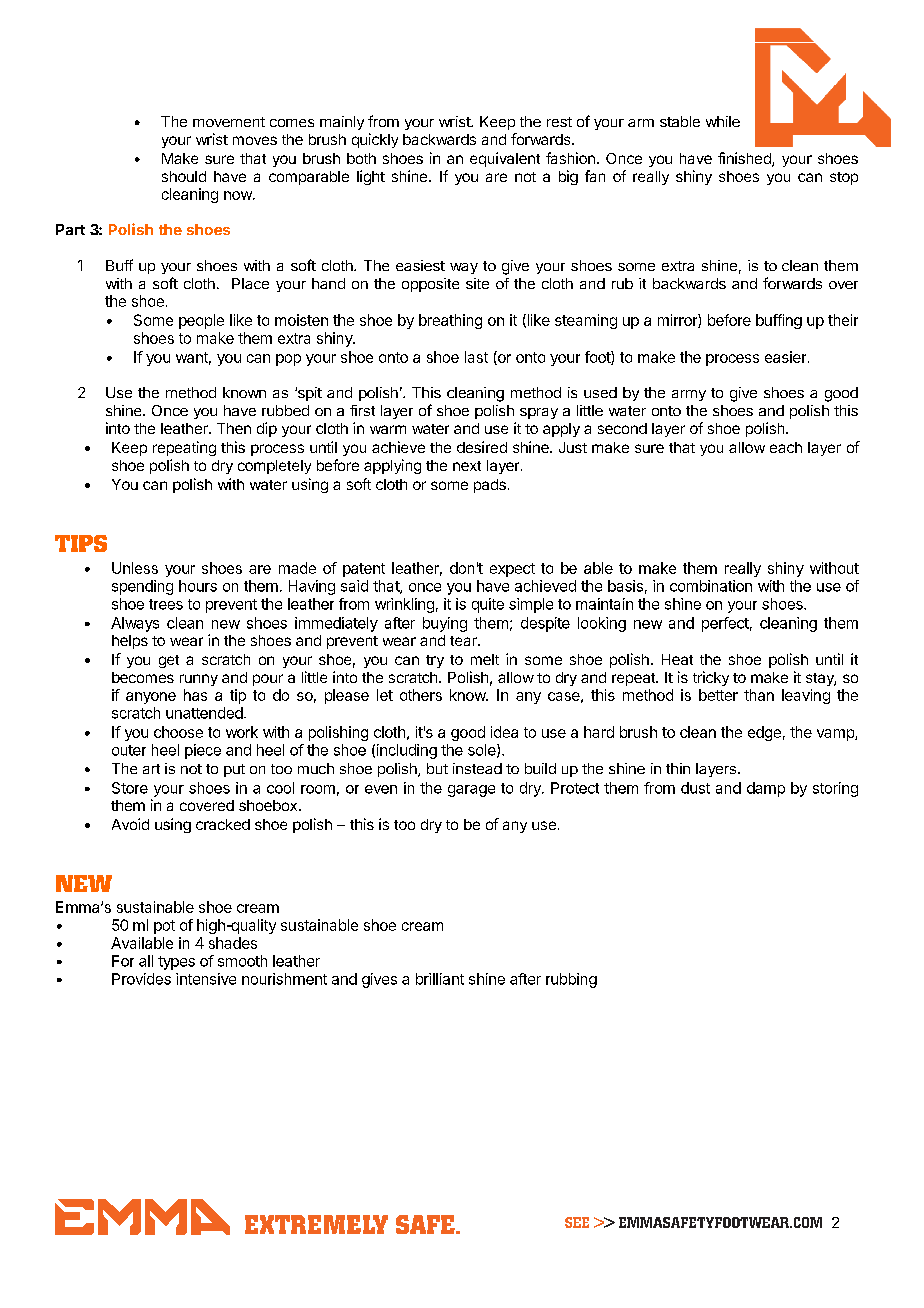 Image resolution: width=924 pixels, height=1308 pixels. I want to click on Unless, so click(135, 568).
